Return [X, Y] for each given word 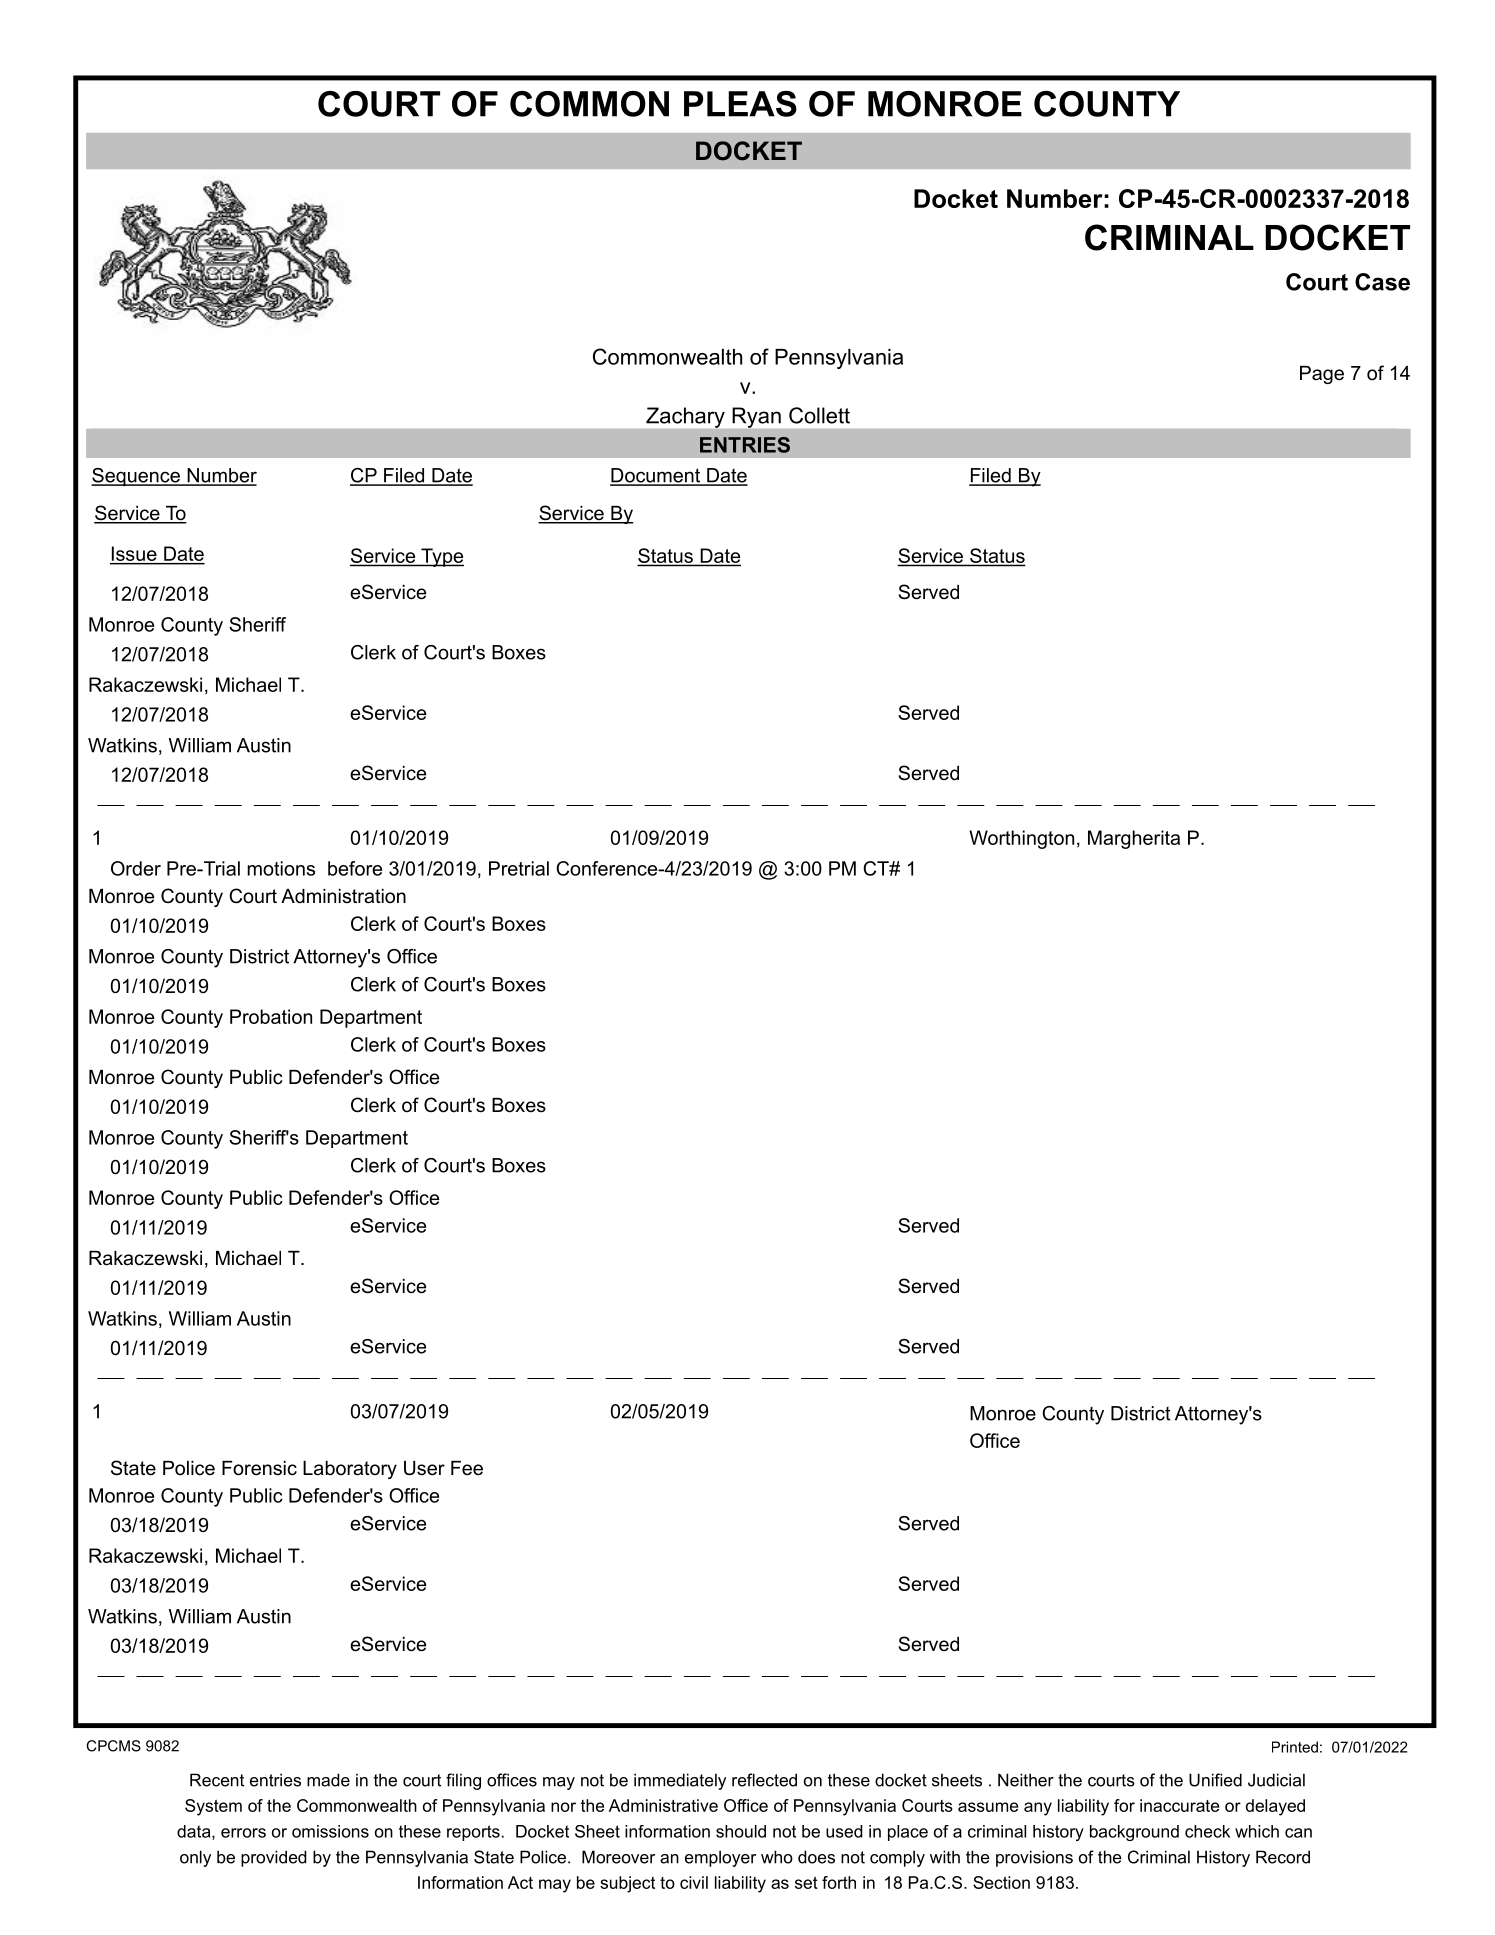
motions [281, 868]
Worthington [1021, 839]
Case [1382, 282]
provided [274, 1858]
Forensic [259, 1468]
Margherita [1134, 839]
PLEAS [740, 104]
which [1257, 1831]
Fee [467, 1468]
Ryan [757, 417]
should [741, 1831]
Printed [1295, 1747]
